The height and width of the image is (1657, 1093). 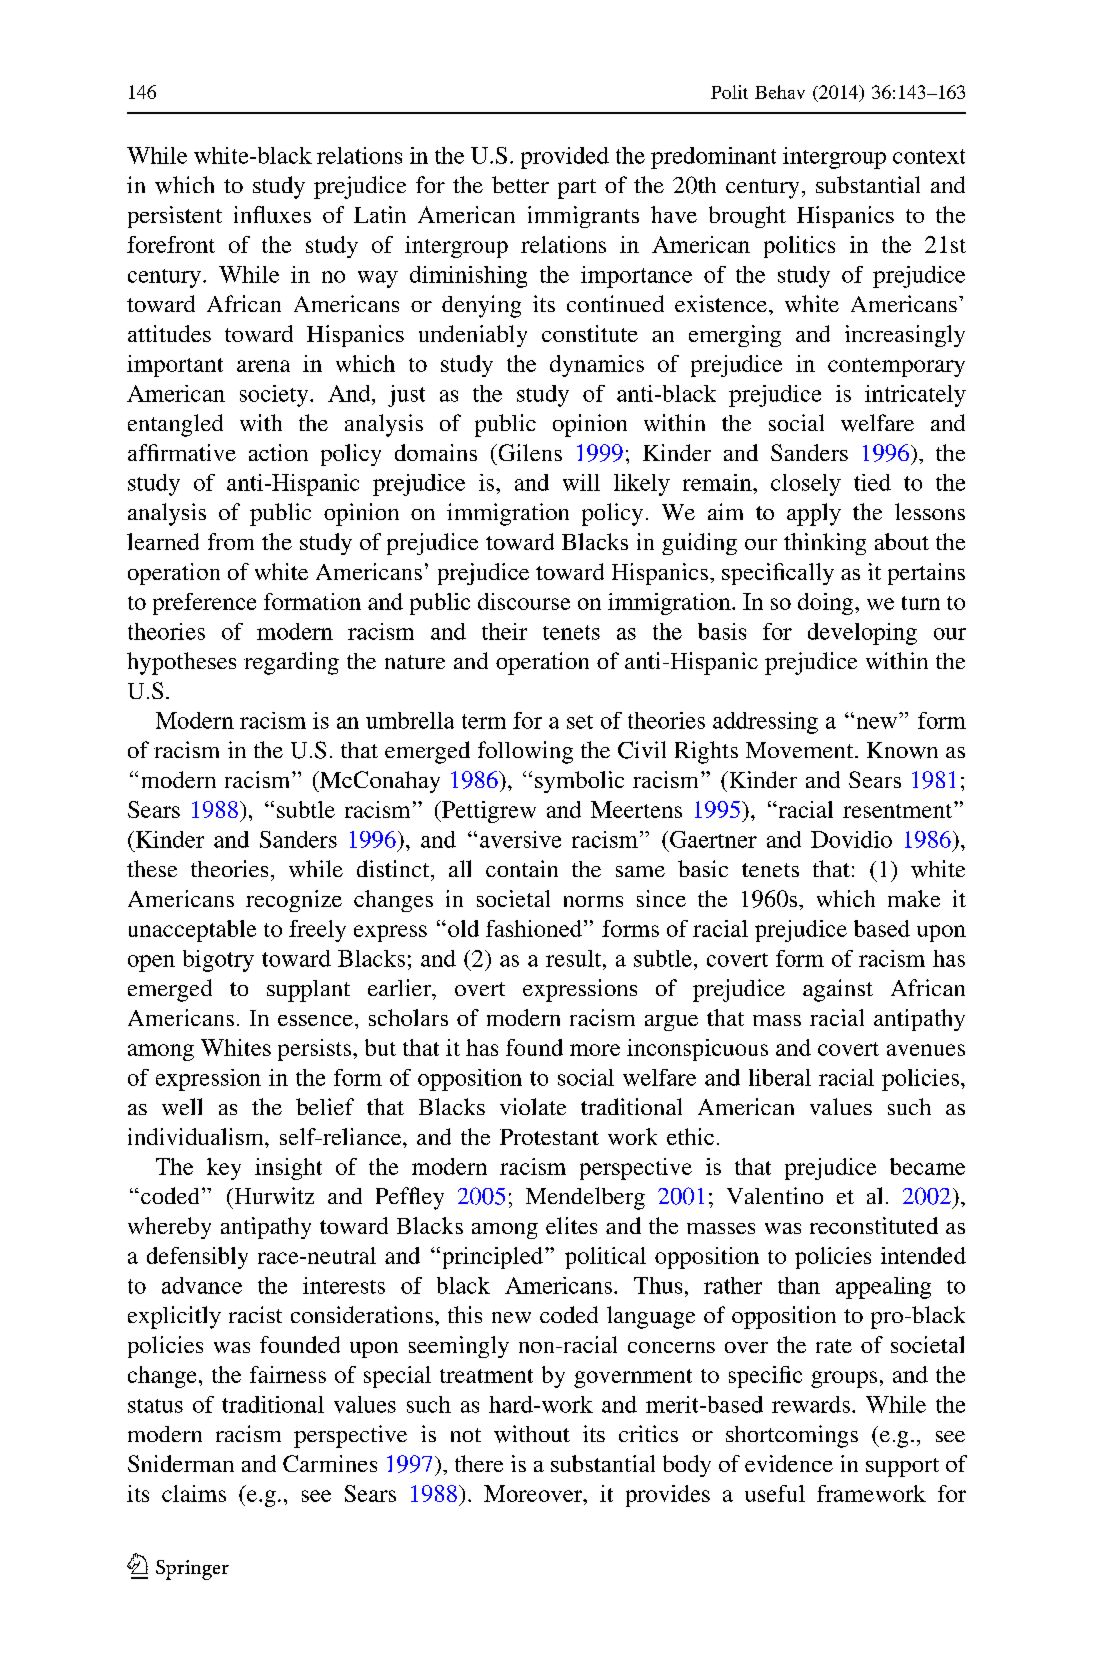 I want to click on closely, so click(x=806, y=485).
